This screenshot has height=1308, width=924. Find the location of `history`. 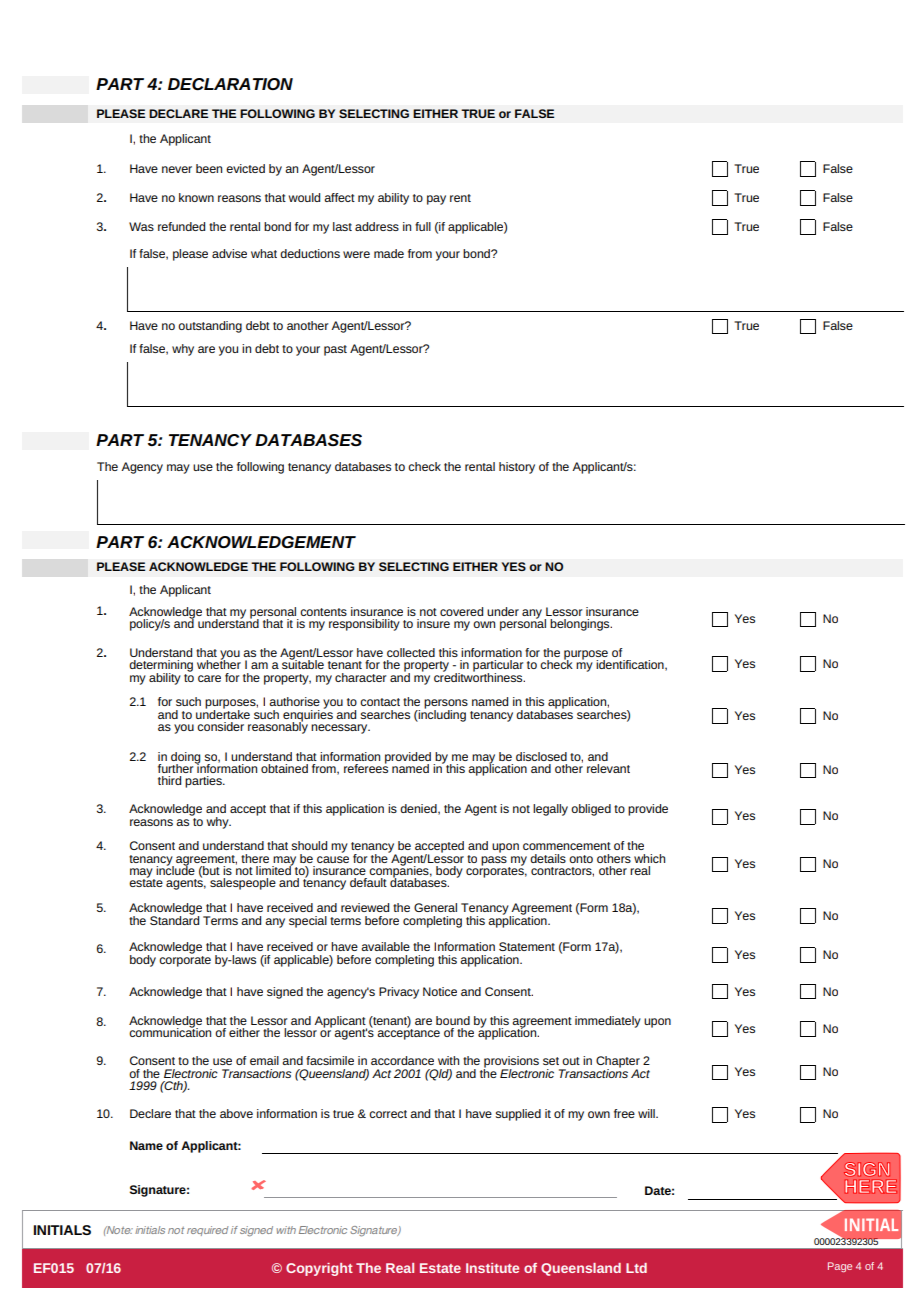

history is located at coordinates (517, 468).
